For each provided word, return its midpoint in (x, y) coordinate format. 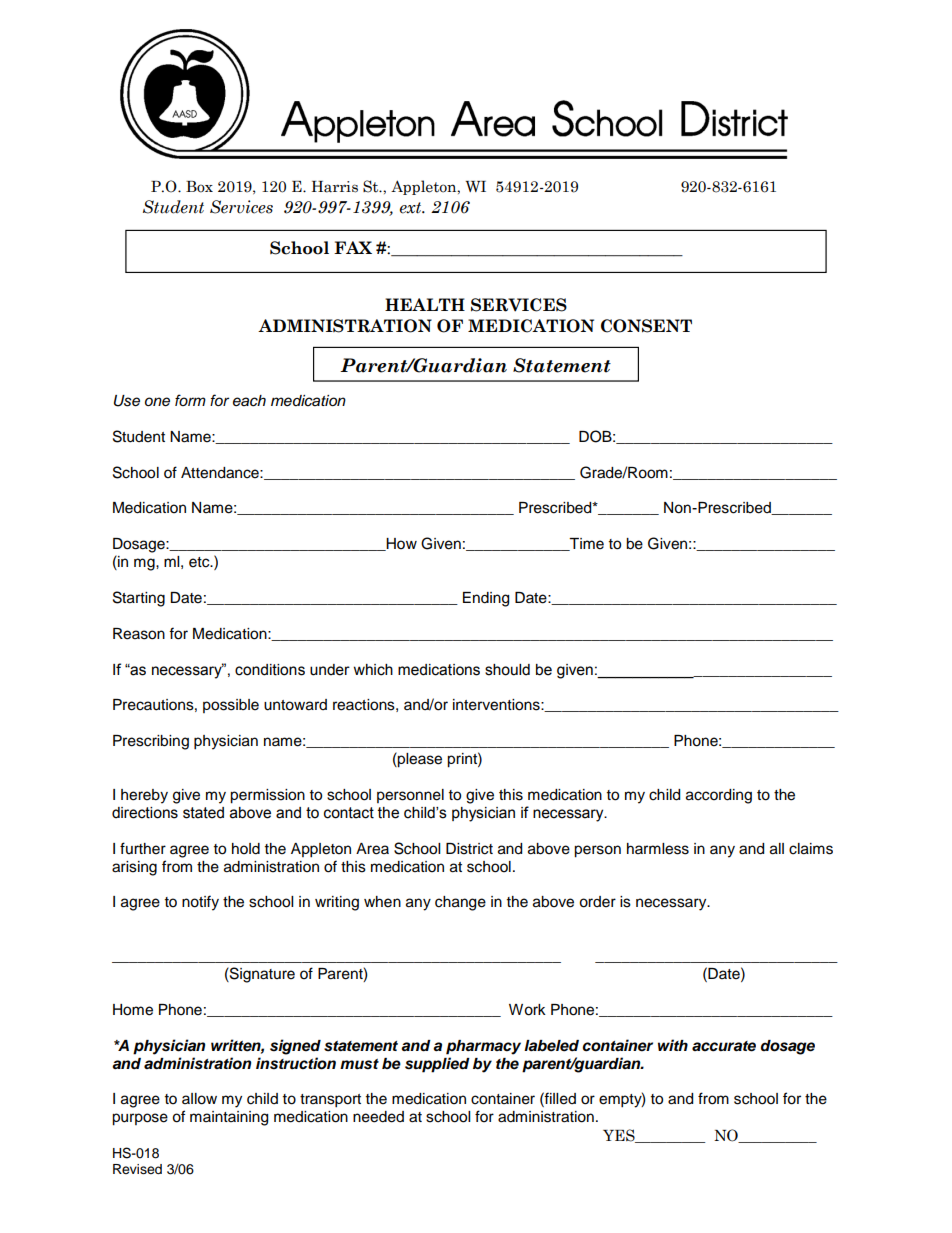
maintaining (229, 1118)
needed (378, 1117)
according (719, 796)
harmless (658, 849)
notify (200, 903)
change (460, 903)
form (190, 400)
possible (231, 706)
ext (412, 208)
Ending (486, 599)
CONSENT (646, 326)
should (507, 670)
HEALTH (425, 304)
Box (199, 187)
